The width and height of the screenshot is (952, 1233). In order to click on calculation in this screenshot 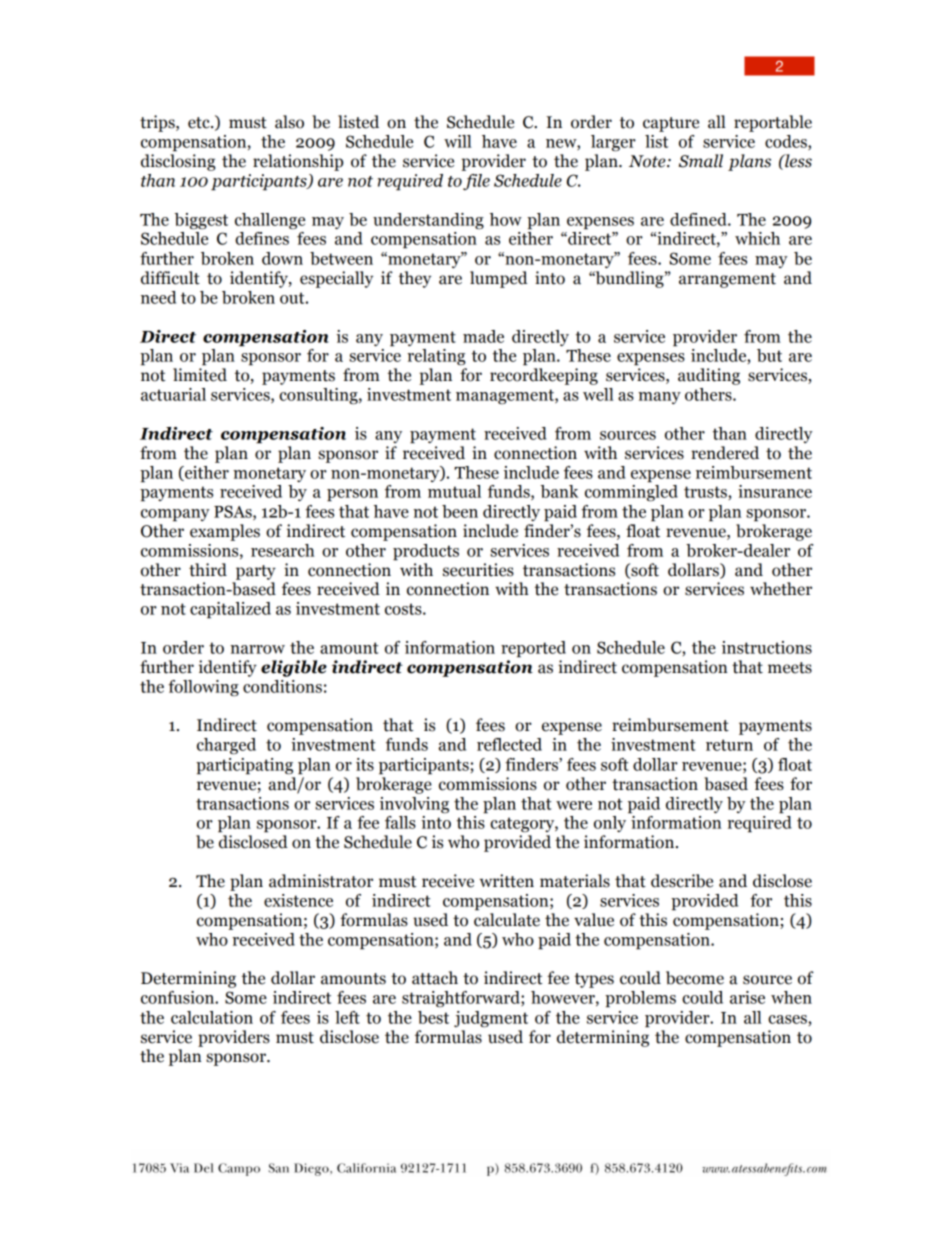, I will do `click(212, 1017)`.
